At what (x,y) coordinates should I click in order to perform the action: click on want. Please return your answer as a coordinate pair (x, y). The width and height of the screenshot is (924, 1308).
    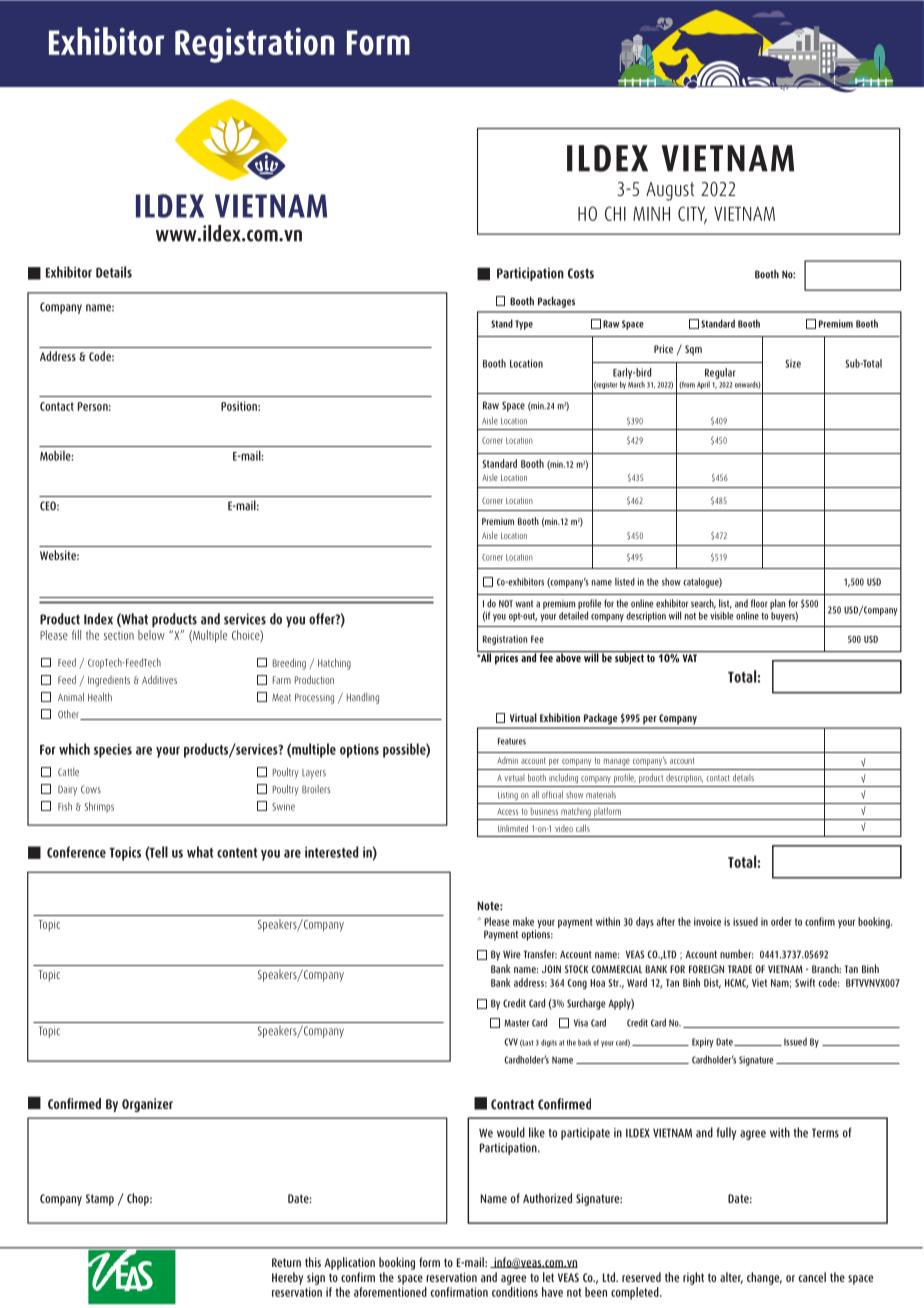
    Looking at the image, I should click on (524, 604).
